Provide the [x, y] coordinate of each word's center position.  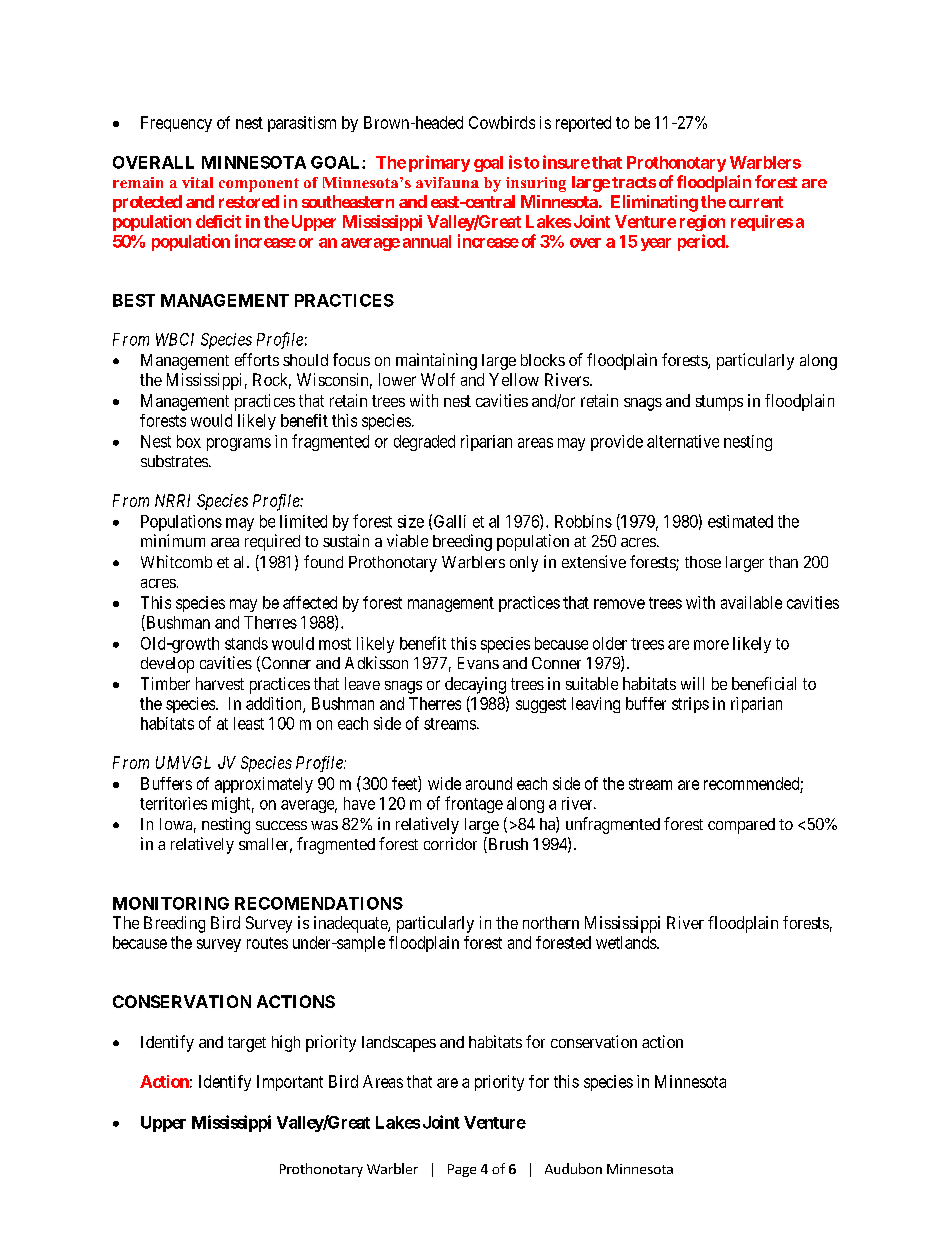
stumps [719, 403]
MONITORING [171, 903]
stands [246, 643]
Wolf [438, 379]
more [711, 645]
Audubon [573, 1168]
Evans [478, 663]
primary [439, 163]
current [756, 202]
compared [741, 826]
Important [290, 1083]
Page [462, 1170]
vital [197, 182]
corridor [450, 843]
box [189, 441]
